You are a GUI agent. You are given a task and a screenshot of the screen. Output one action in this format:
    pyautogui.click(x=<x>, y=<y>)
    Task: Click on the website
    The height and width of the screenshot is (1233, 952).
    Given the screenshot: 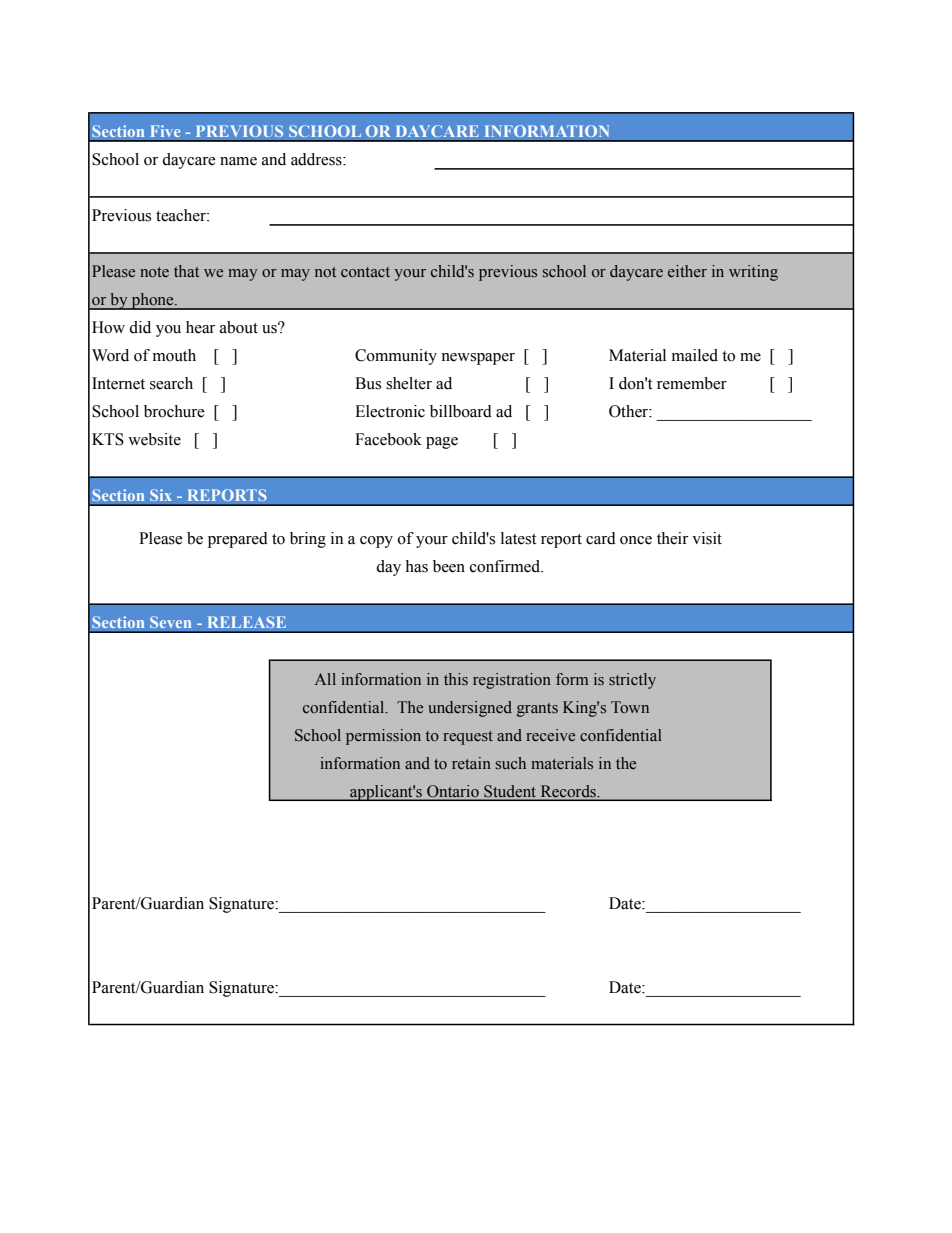 What is the action you would take?
    pyautogui.click(x=154, y=439)
